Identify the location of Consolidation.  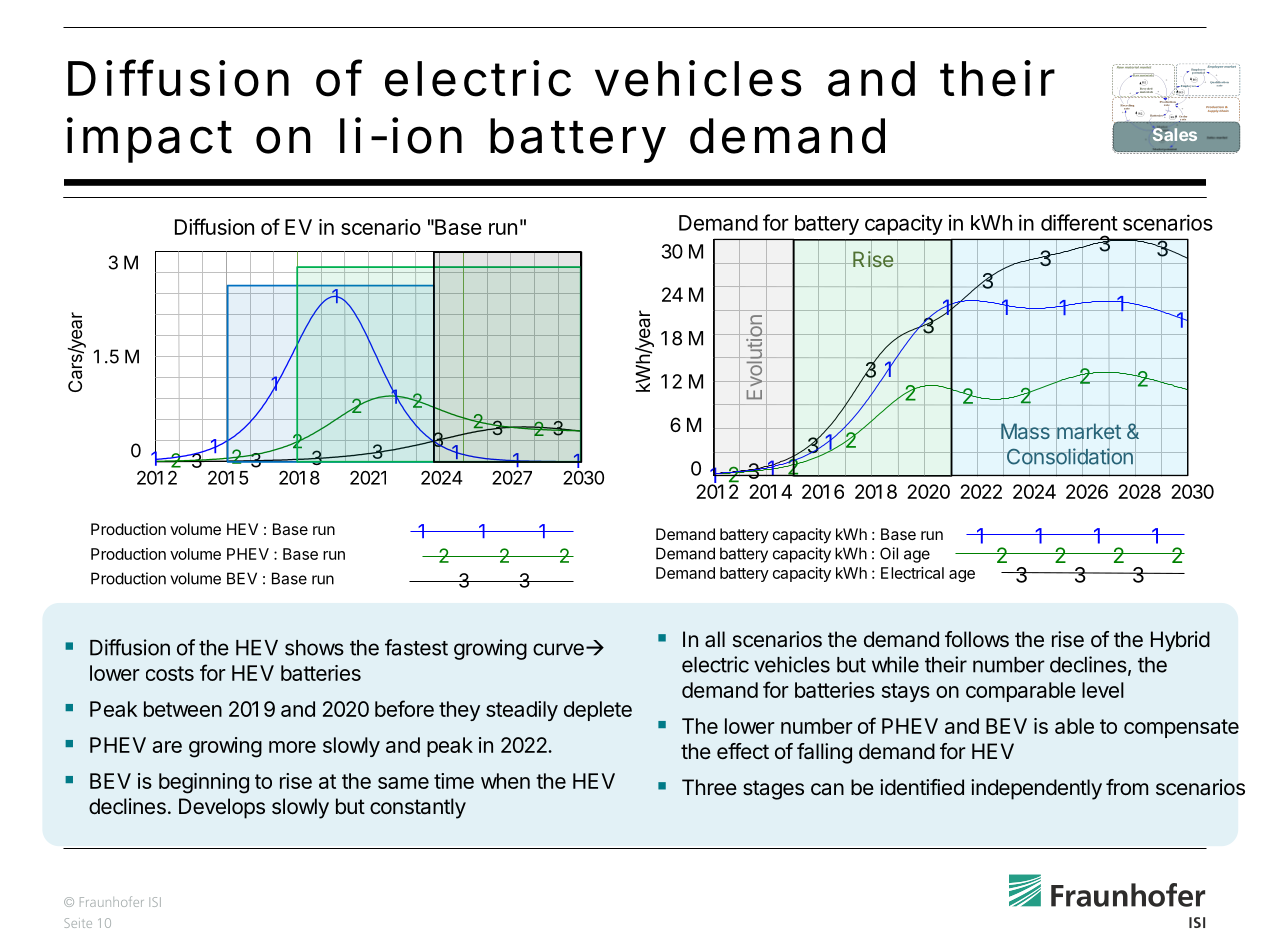
(1069, 456).
